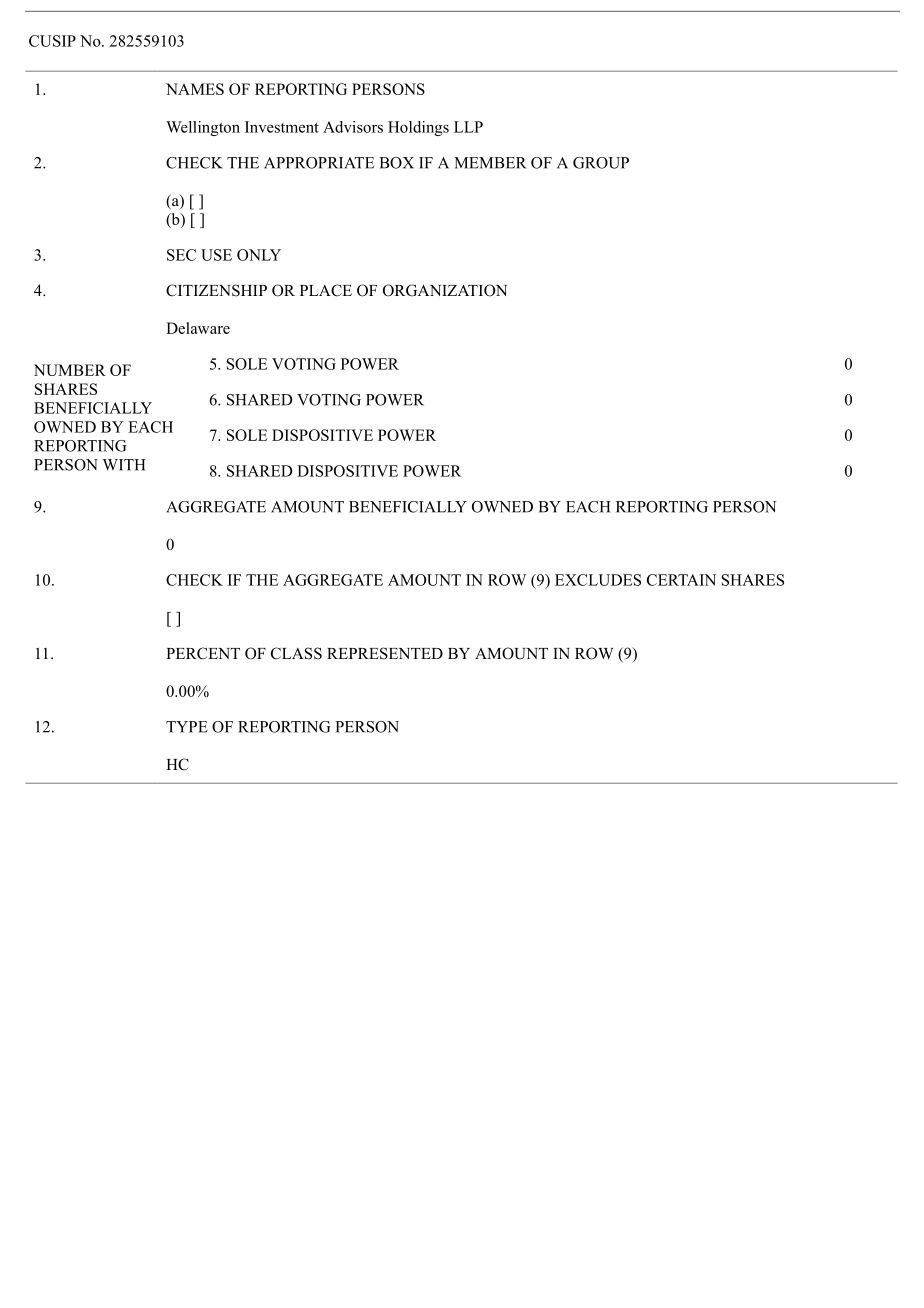 The width and height of the page is (924, 1308). I want to click on ORGANIZATION, so click(445, 290).
